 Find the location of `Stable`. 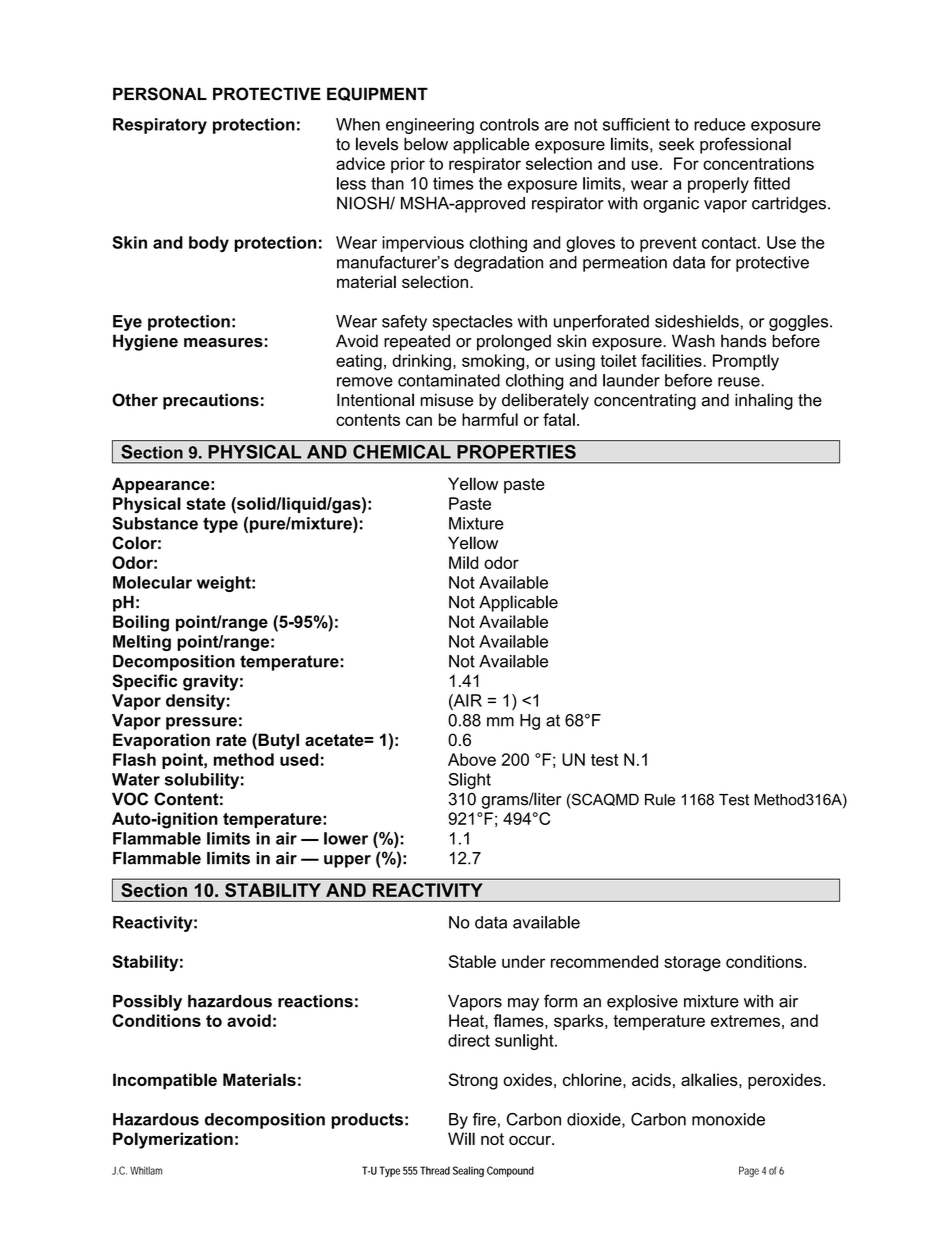

Stable is located at coordinates (472, 961).
